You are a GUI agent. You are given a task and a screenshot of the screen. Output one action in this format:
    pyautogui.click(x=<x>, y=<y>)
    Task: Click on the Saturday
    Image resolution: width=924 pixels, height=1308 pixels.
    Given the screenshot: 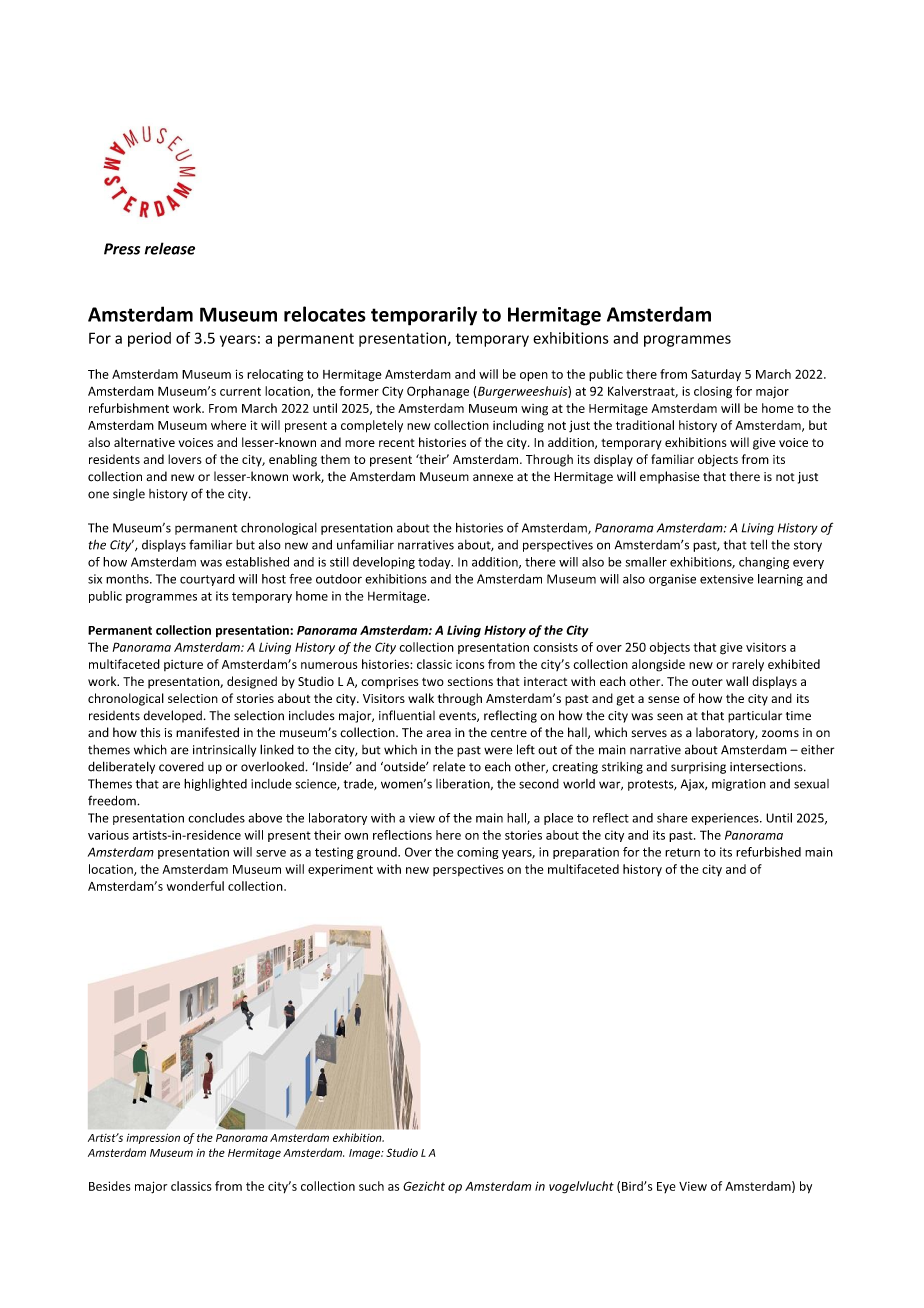 What is the action you would take?
    pyautogui.click(x=716, y=375)
